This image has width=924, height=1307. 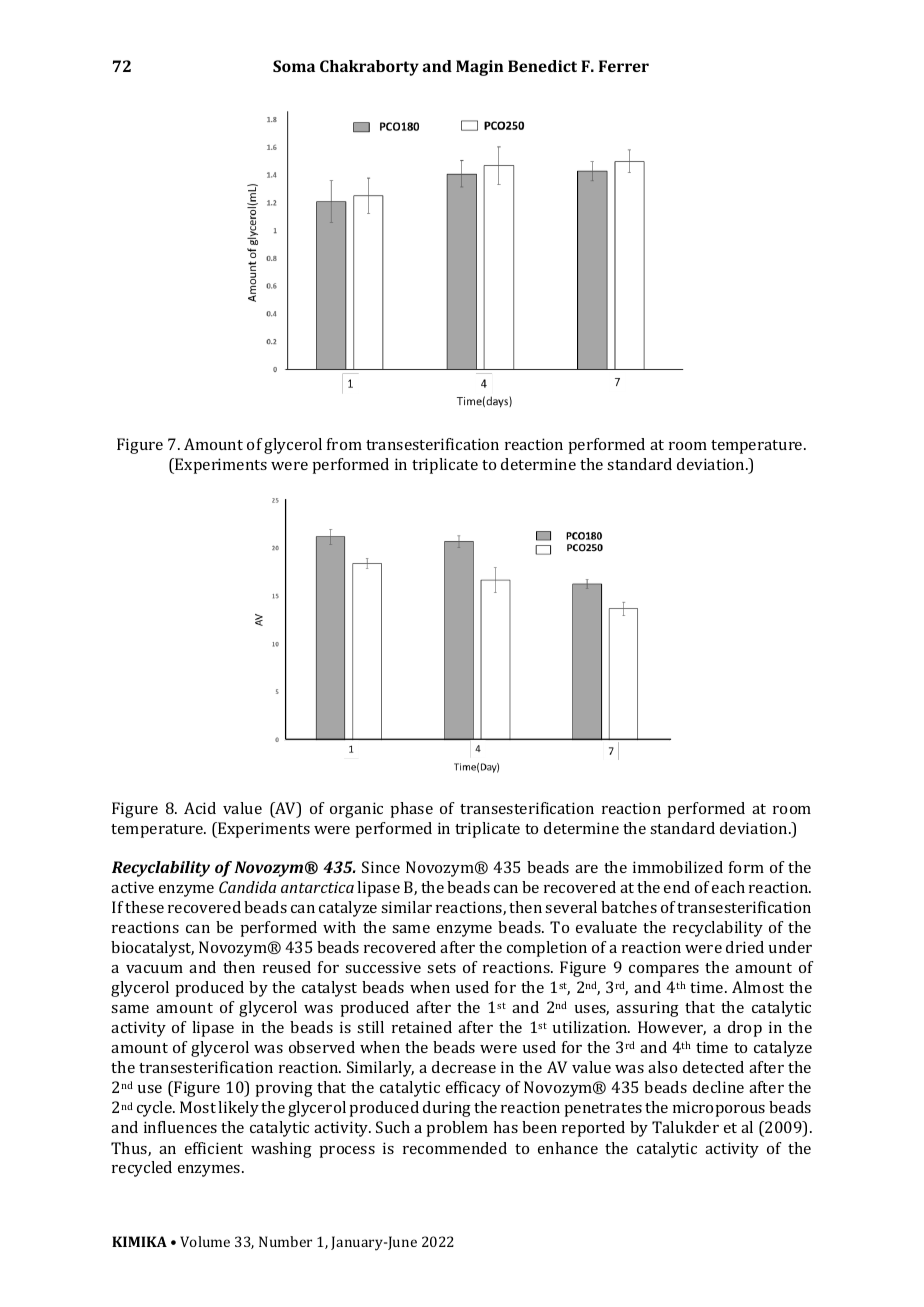 What do you see at coordinates (678, 867) in the image?
I see `immobilized` at bounding box center [678, 867].
